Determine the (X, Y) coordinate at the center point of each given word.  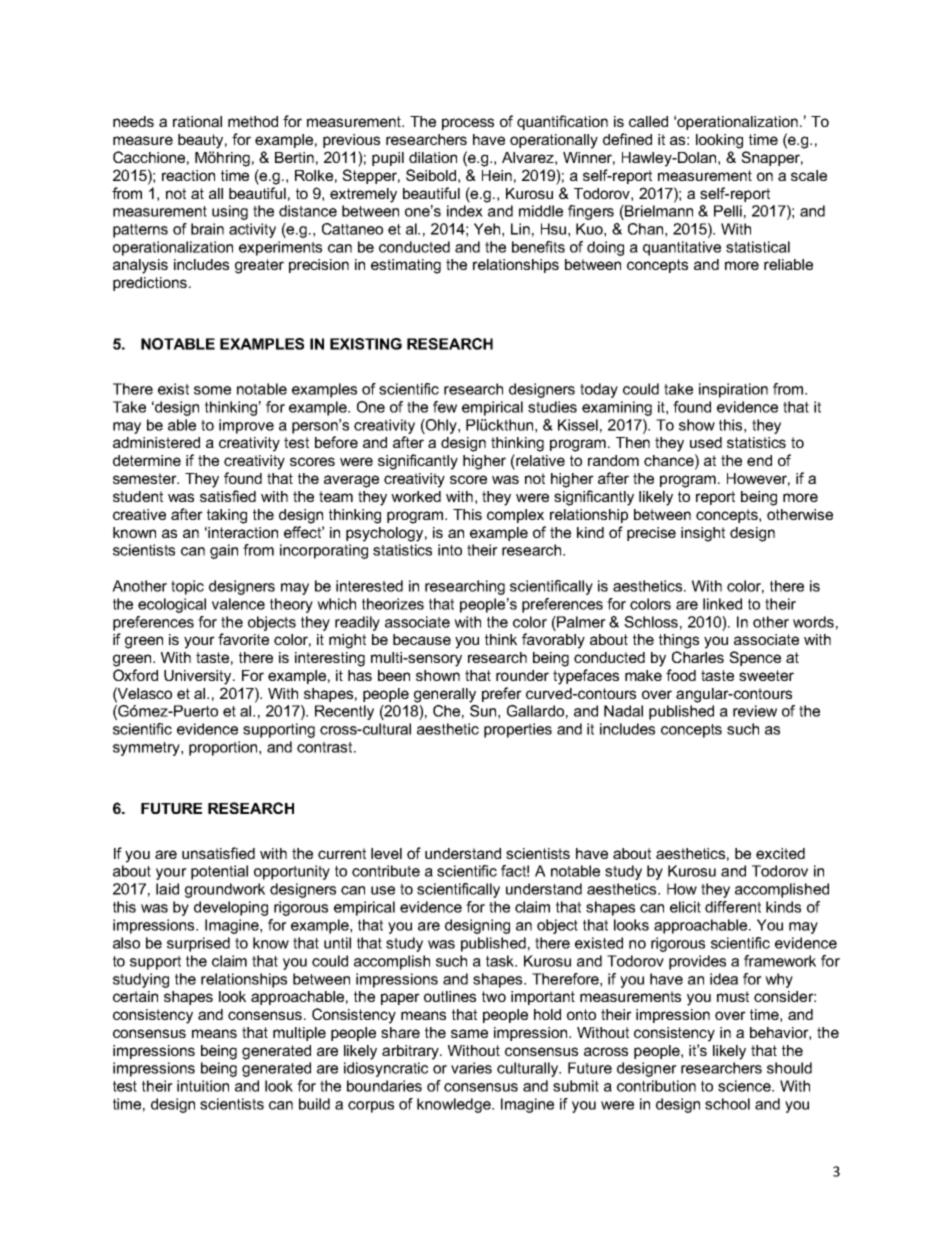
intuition (203, 1086)
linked (722, 604)
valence (238, 604)
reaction (188, 175)
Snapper (772, 158)
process (468, 124)
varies (471, 1068)
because (422, 639)
